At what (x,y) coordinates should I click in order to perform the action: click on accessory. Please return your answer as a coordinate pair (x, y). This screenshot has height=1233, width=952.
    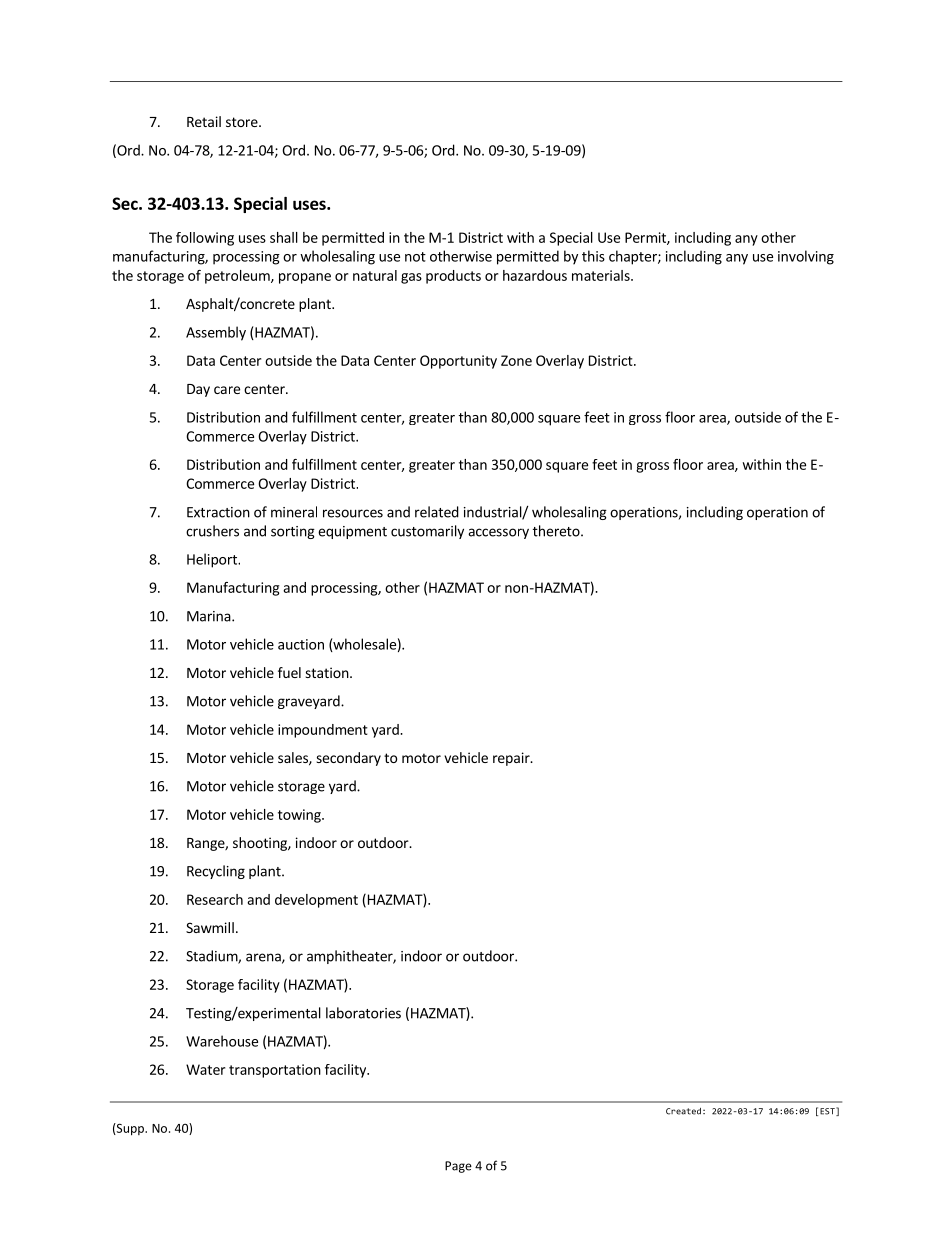
    Looking at the image, I should click on (498, 533).
